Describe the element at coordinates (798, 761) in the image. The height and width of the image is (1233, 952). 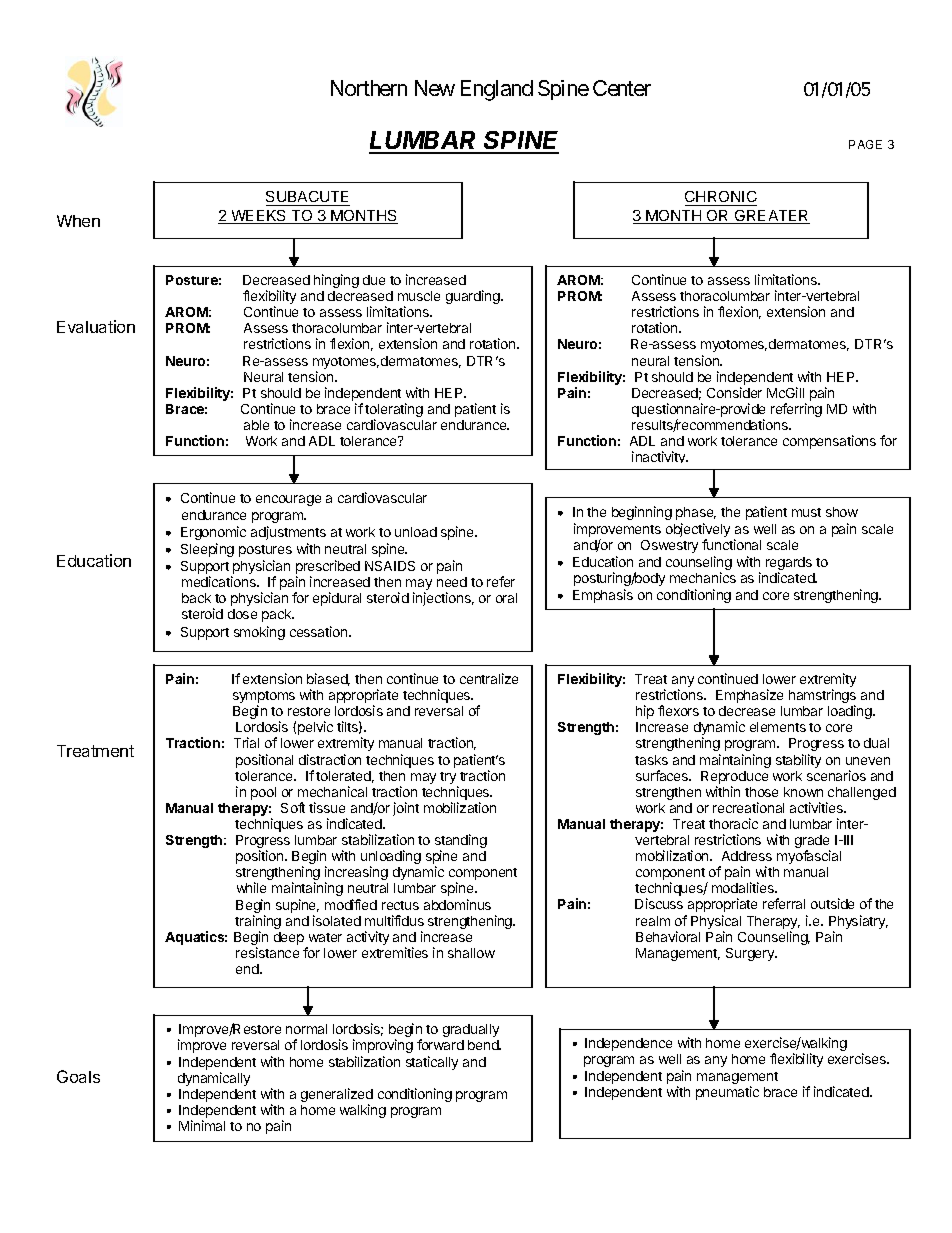
I see `stability` at that location.
